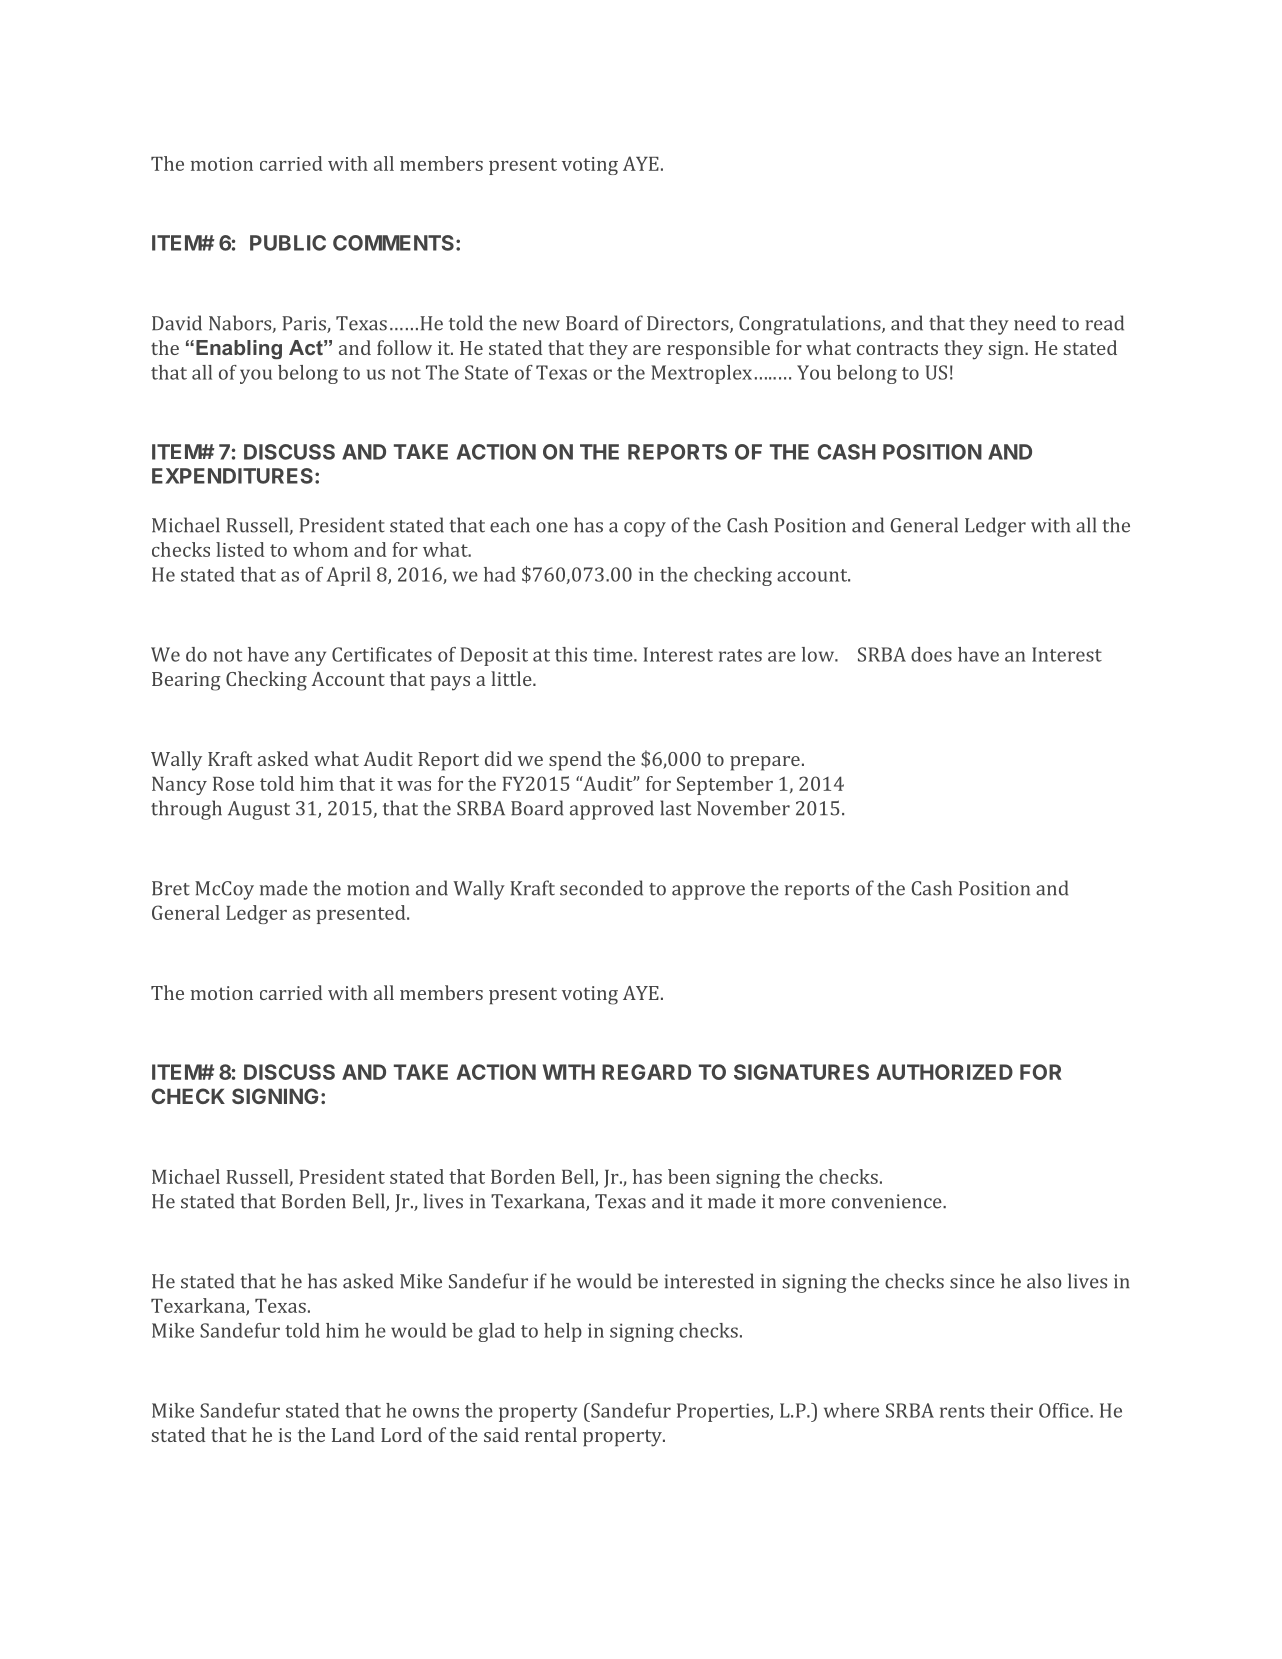  Describe the element at coordinates (1035, 323) in the screenshot. I see `need` at that location.
